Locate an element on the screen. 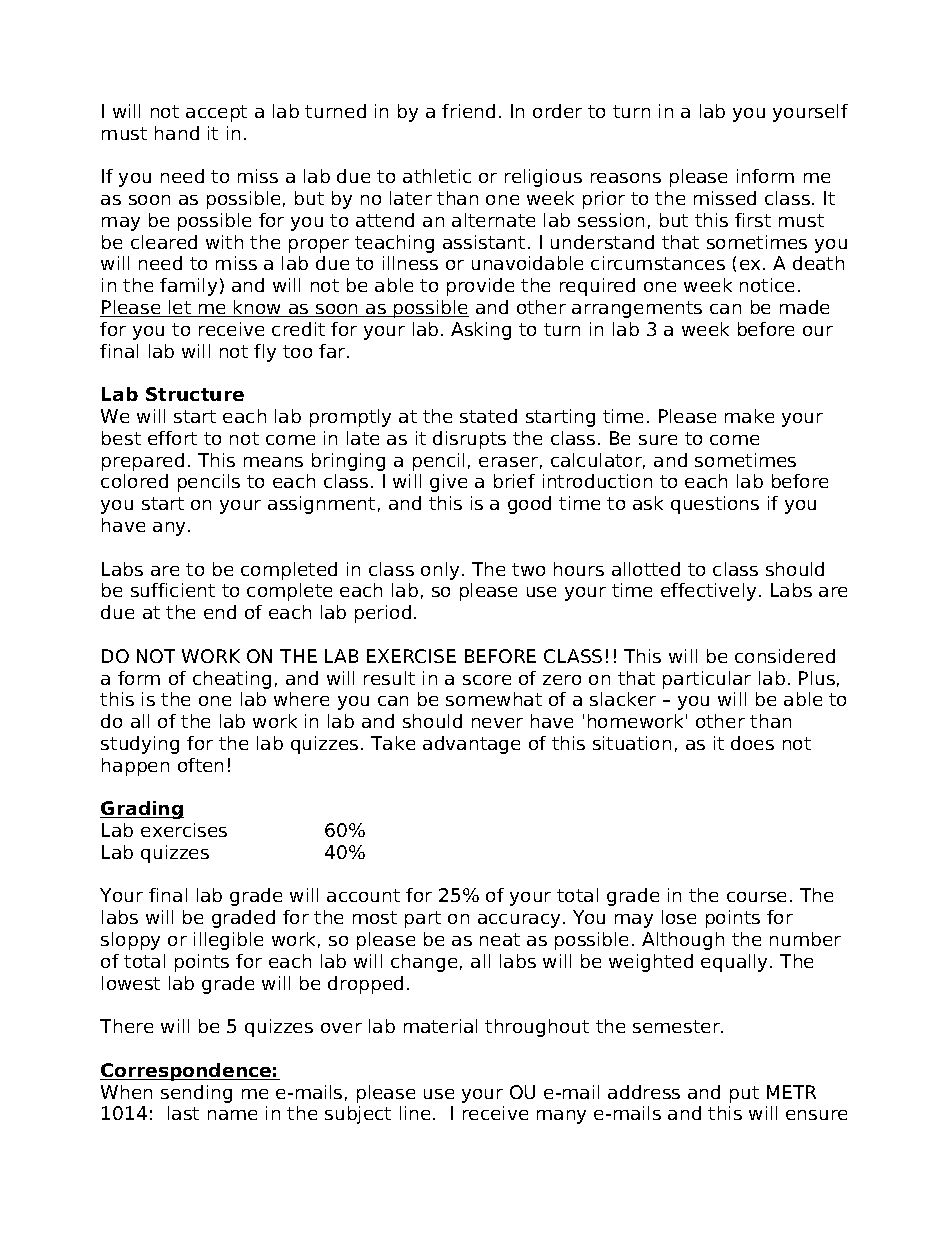 The height and width of the screenshot is (1233, 952). friend is located at coordinates (468, 111).
